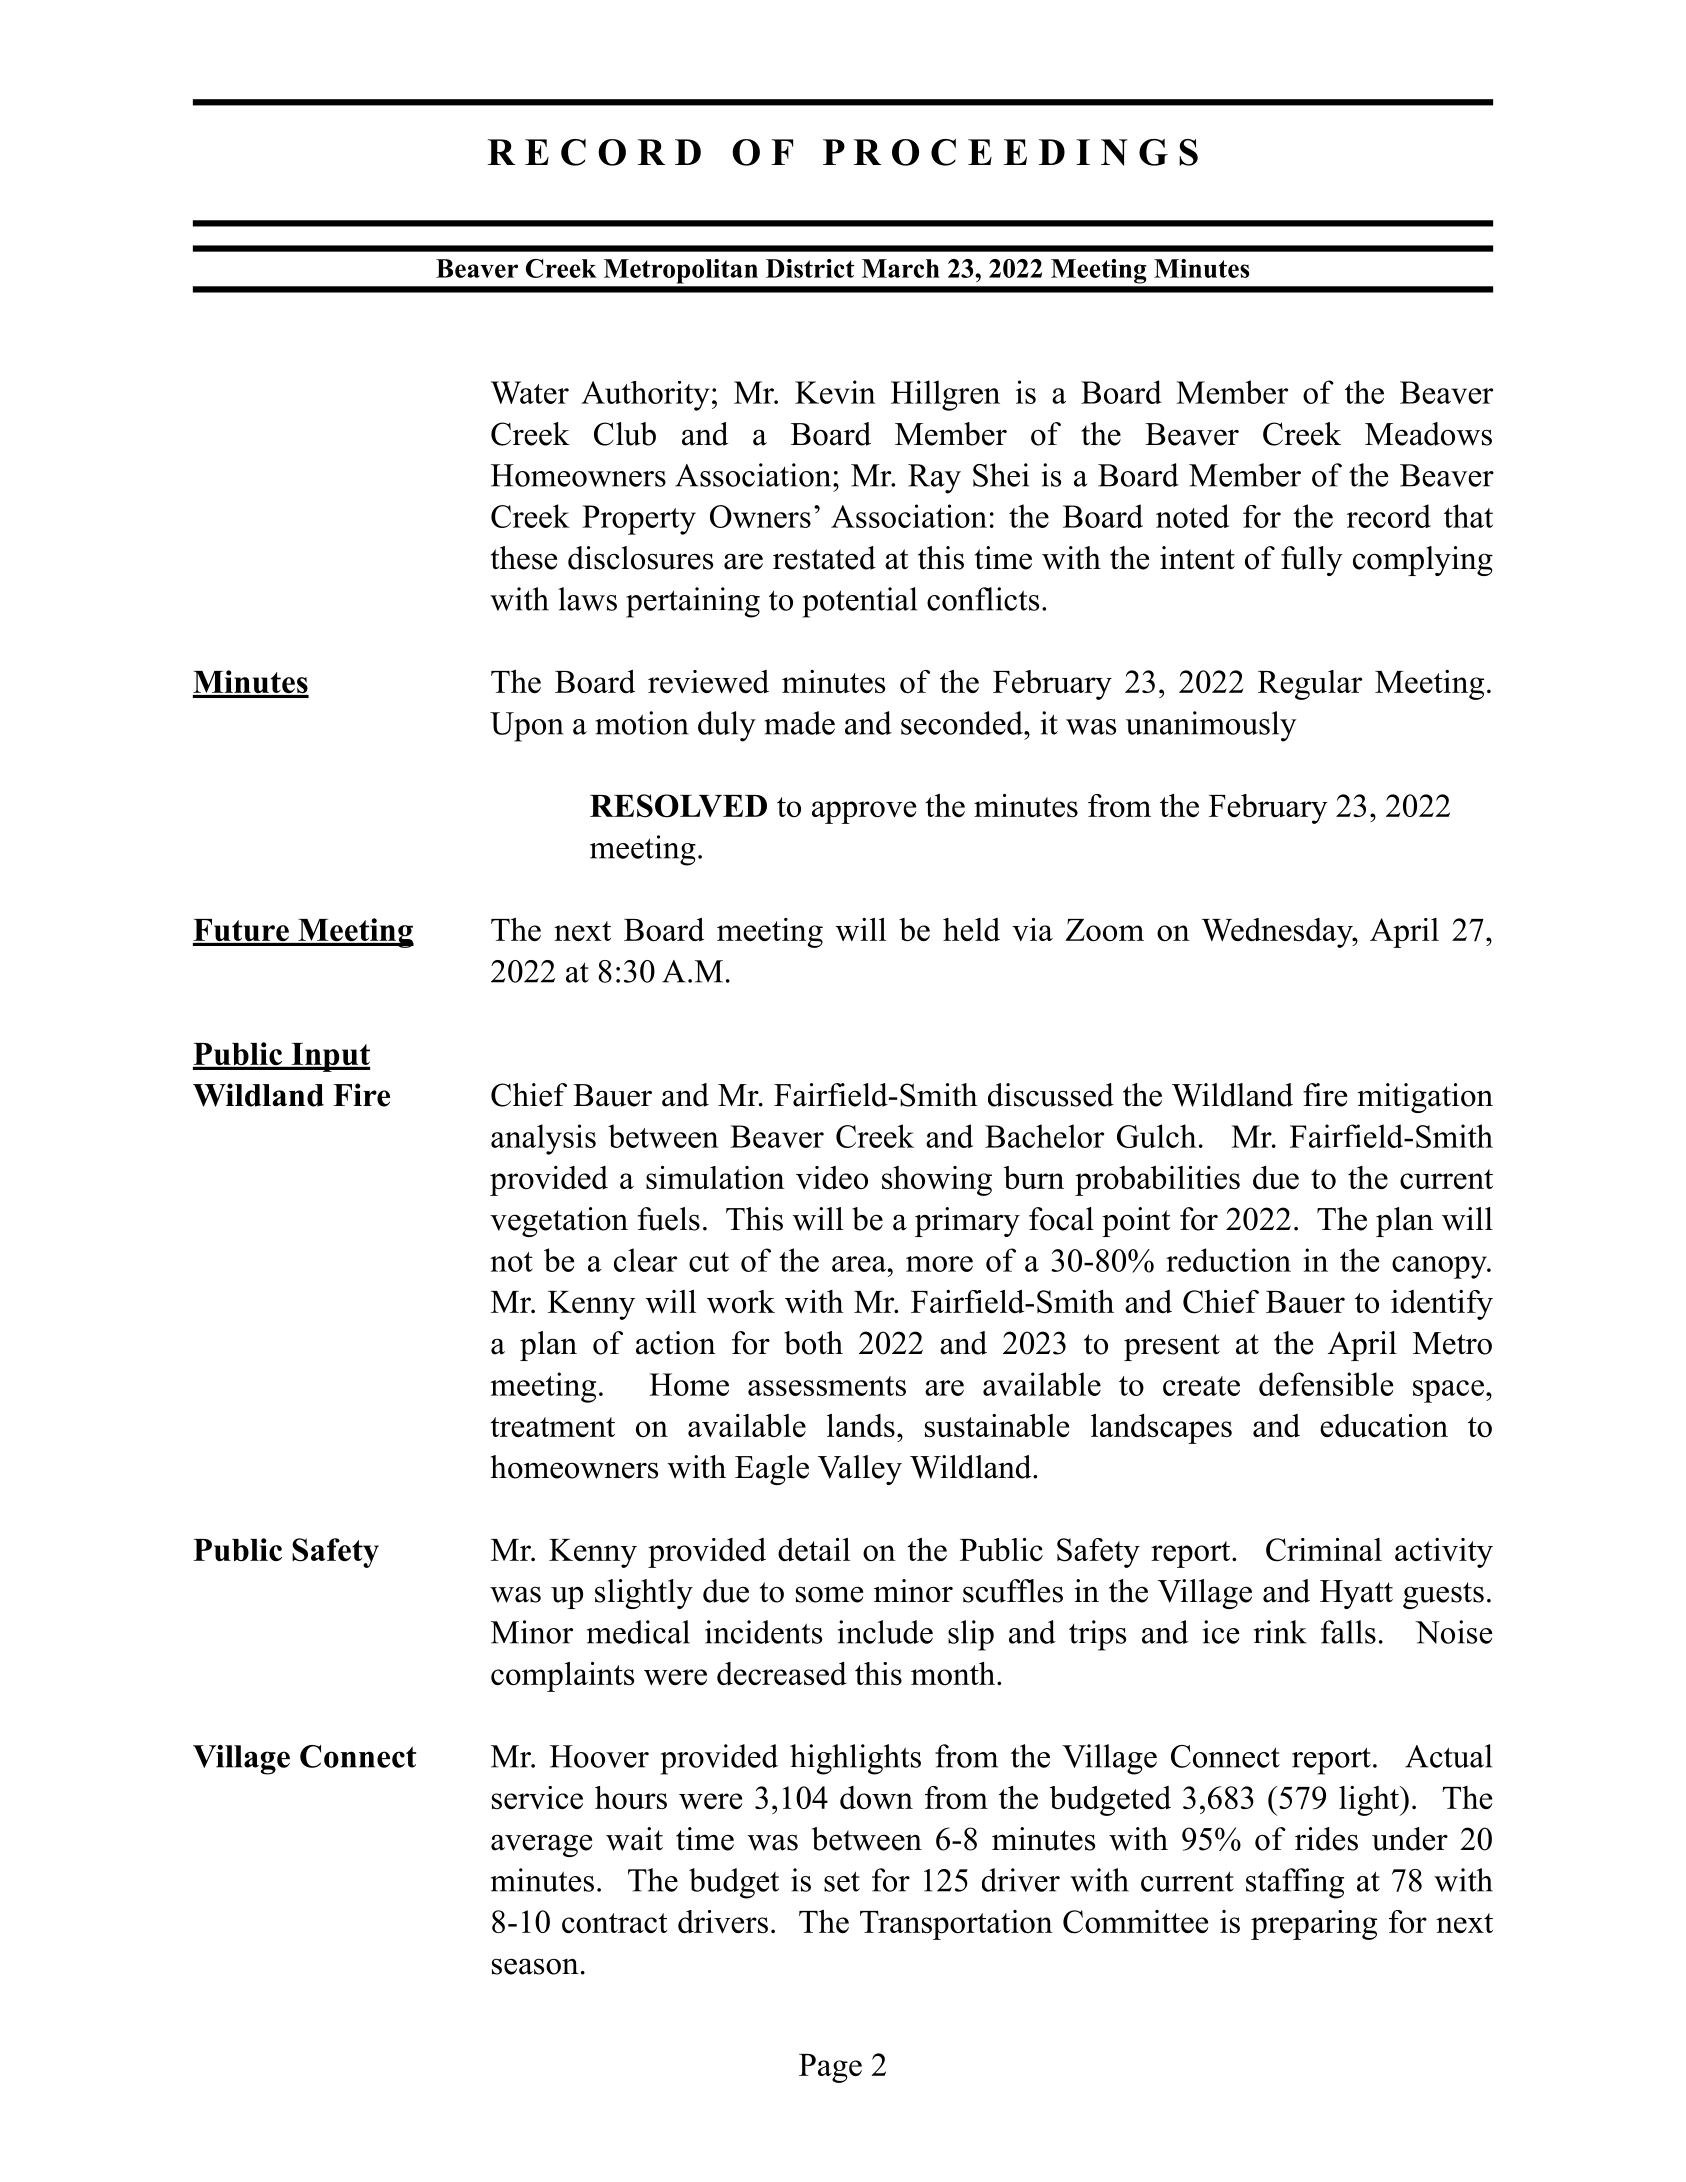 The image size is (1686, 2182). What do you see at coordinates (1425, 1098) in the screenshot?
I see `mitigation` at bounding box center [1425, 1098].
